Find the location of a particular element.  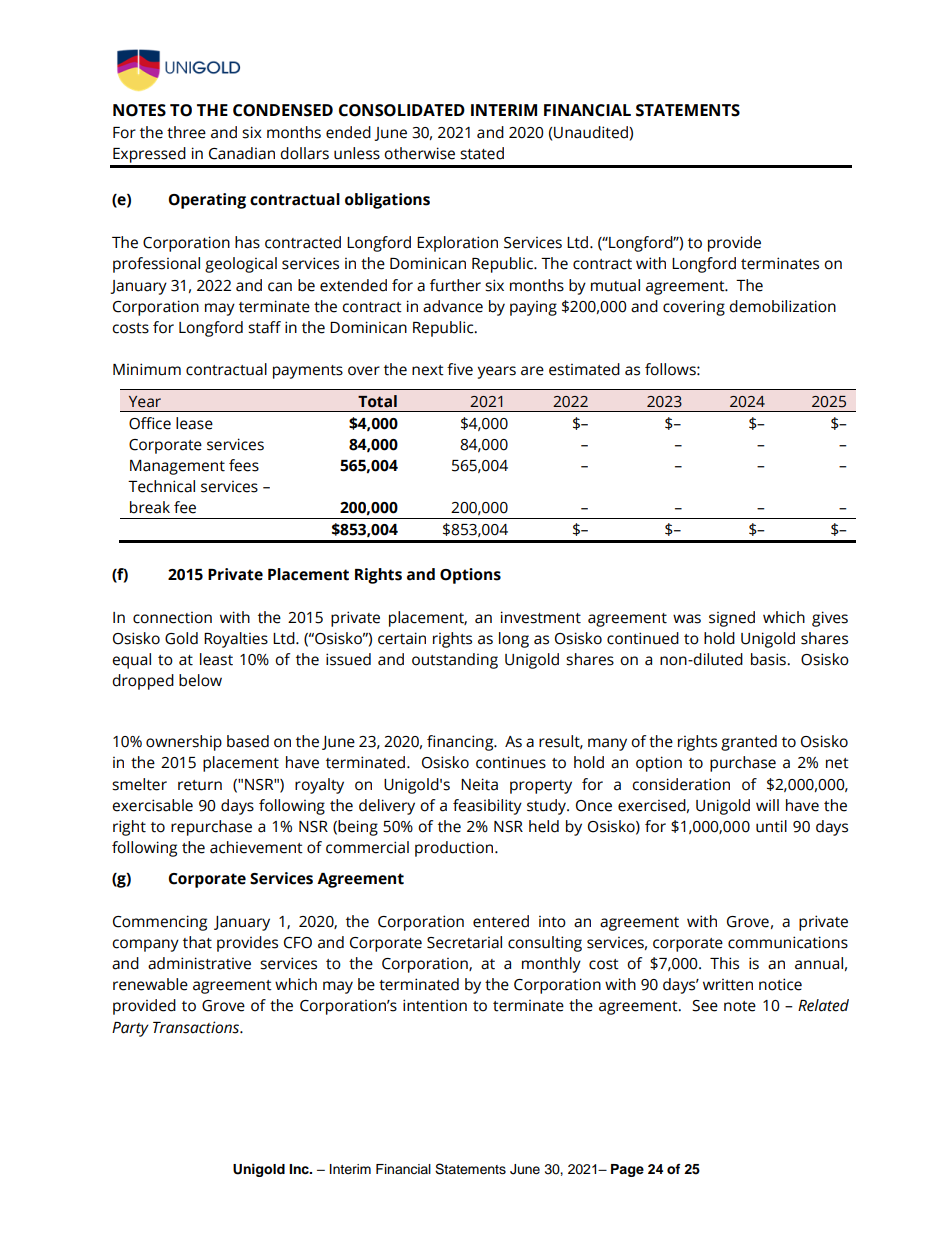

Inc is located at coordinates (300, 1169).
